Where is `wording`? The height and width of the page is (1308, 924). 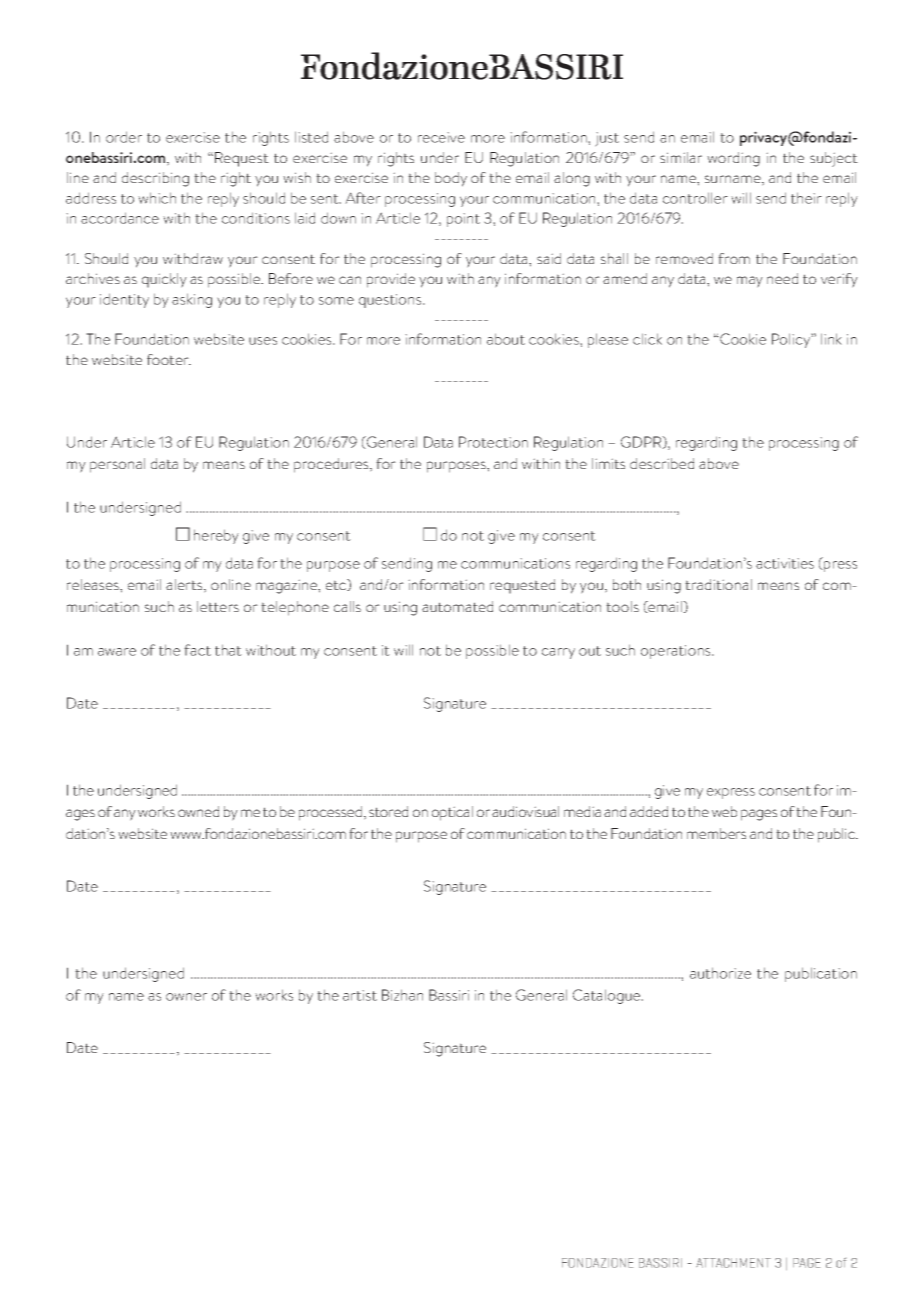 wording is located at coordinates (733, 159).
